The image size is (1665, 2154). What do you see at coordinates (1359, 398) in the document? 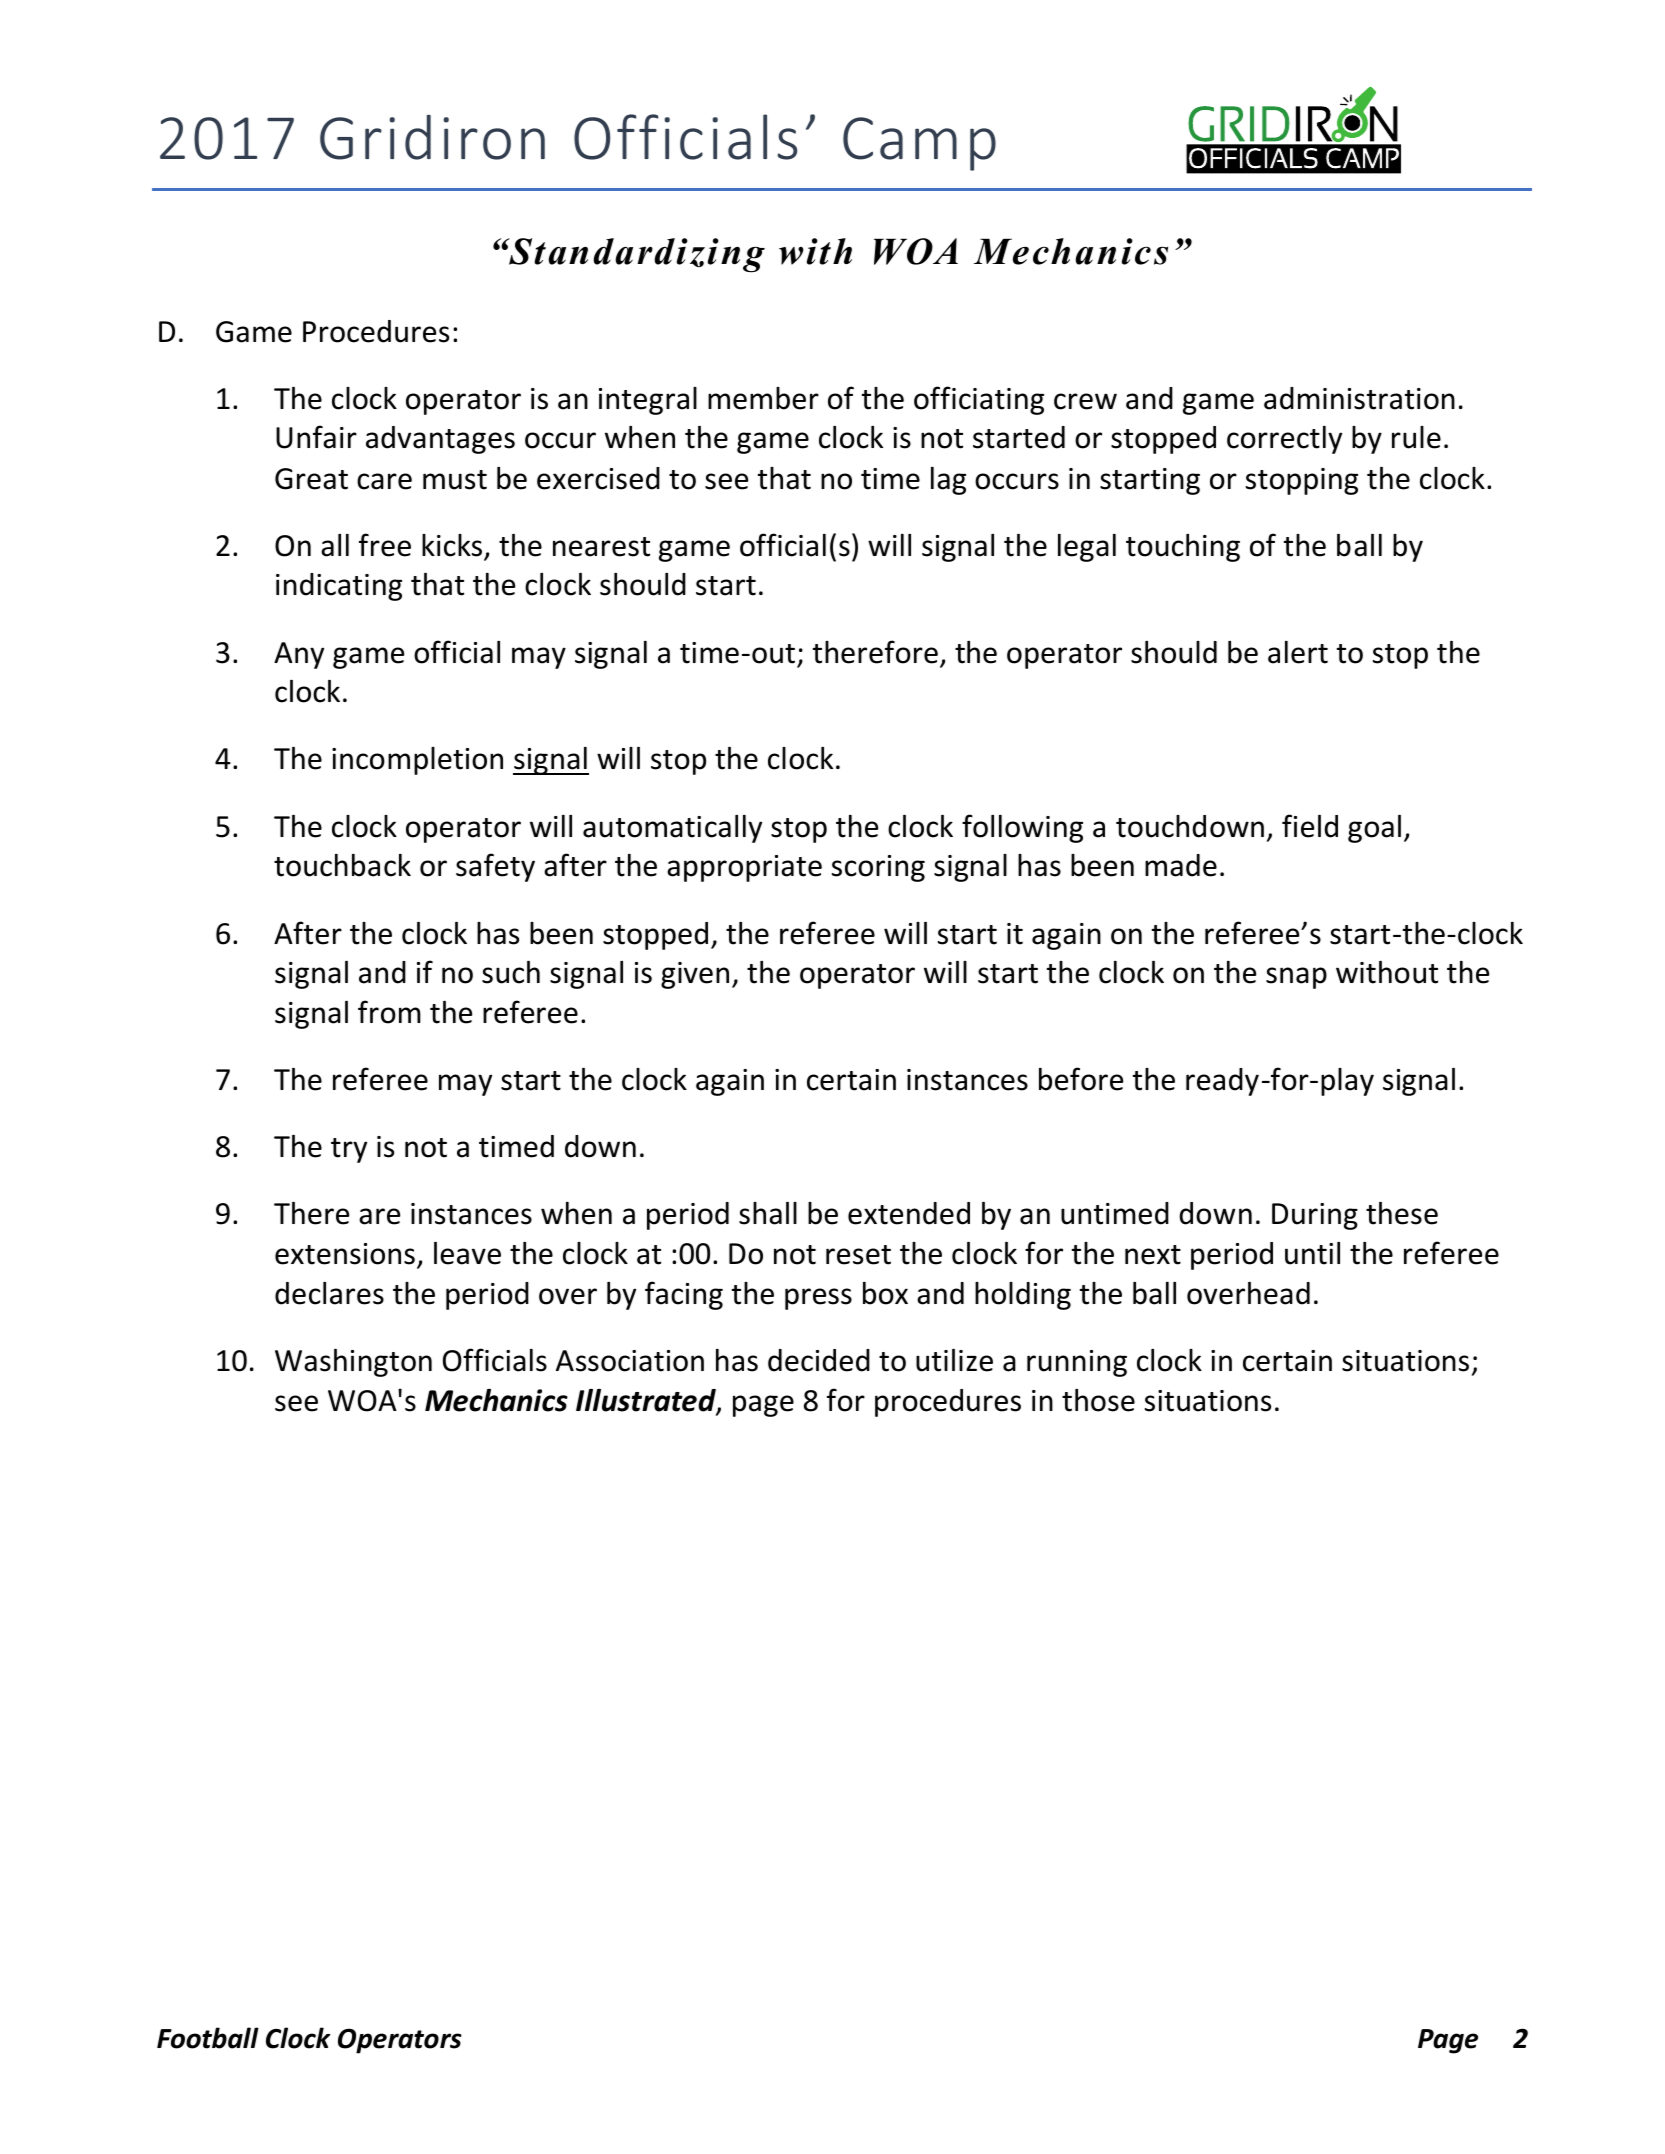
I see `administration` at bounding box center [1359, 398].
